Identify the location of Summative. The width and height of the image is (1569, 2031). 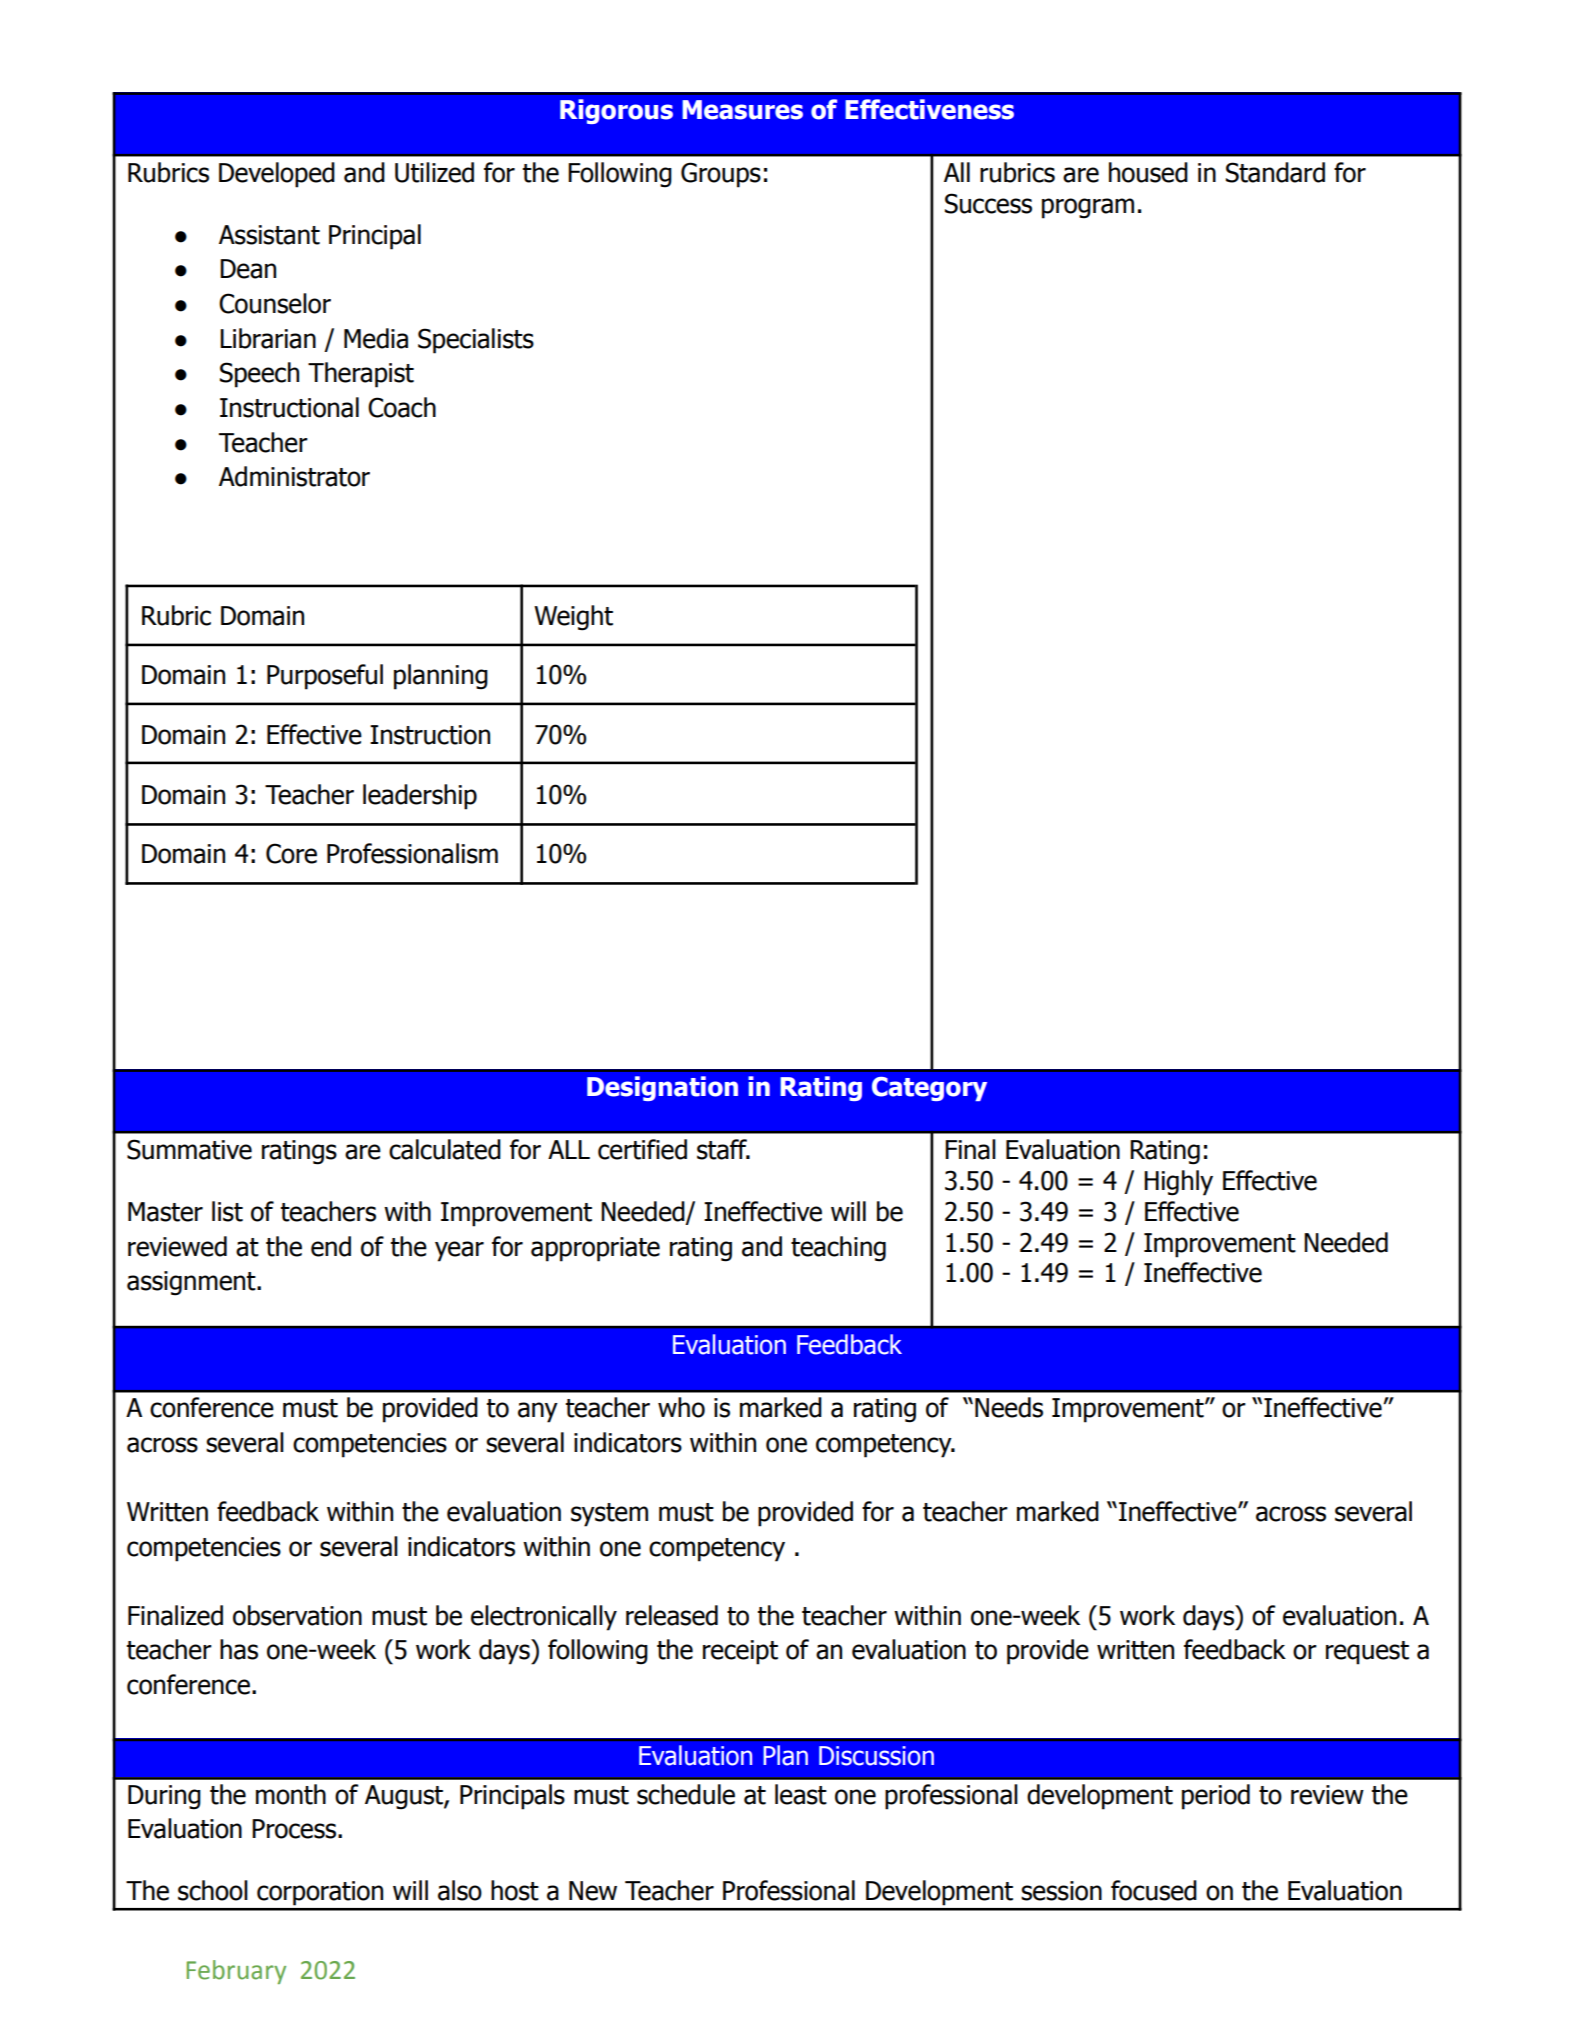
(189, 1149).
